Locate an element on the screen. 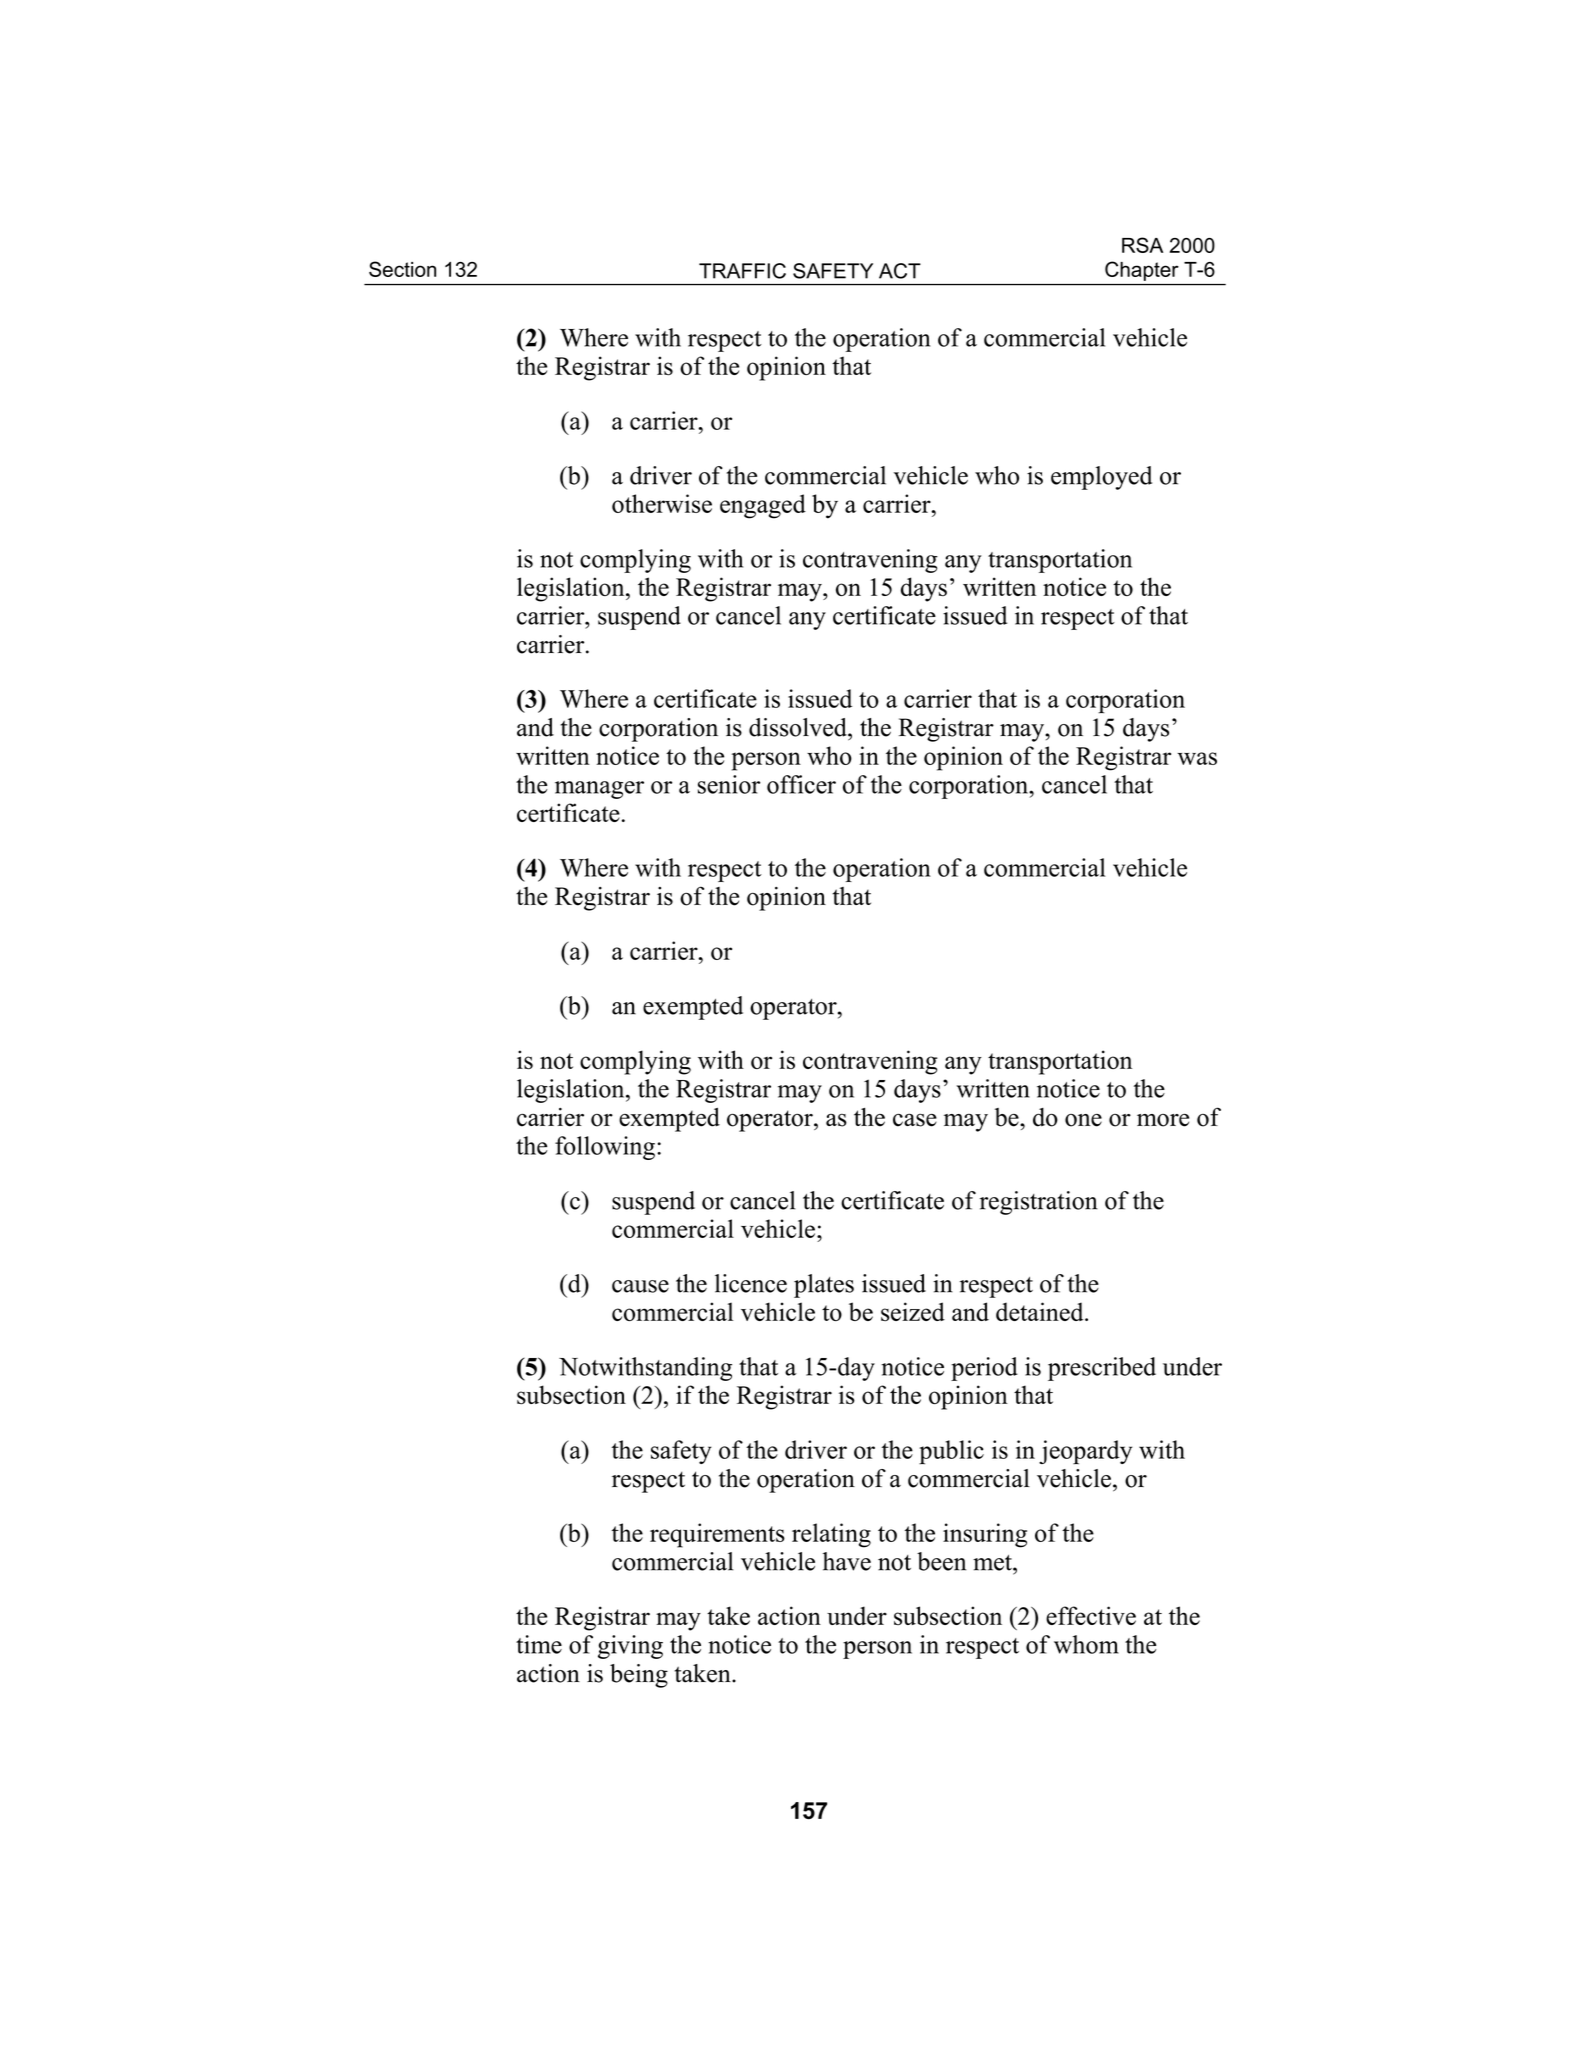 This screenshot has width=1590, height=2058. engaged is located at coordinates (763, 506).
